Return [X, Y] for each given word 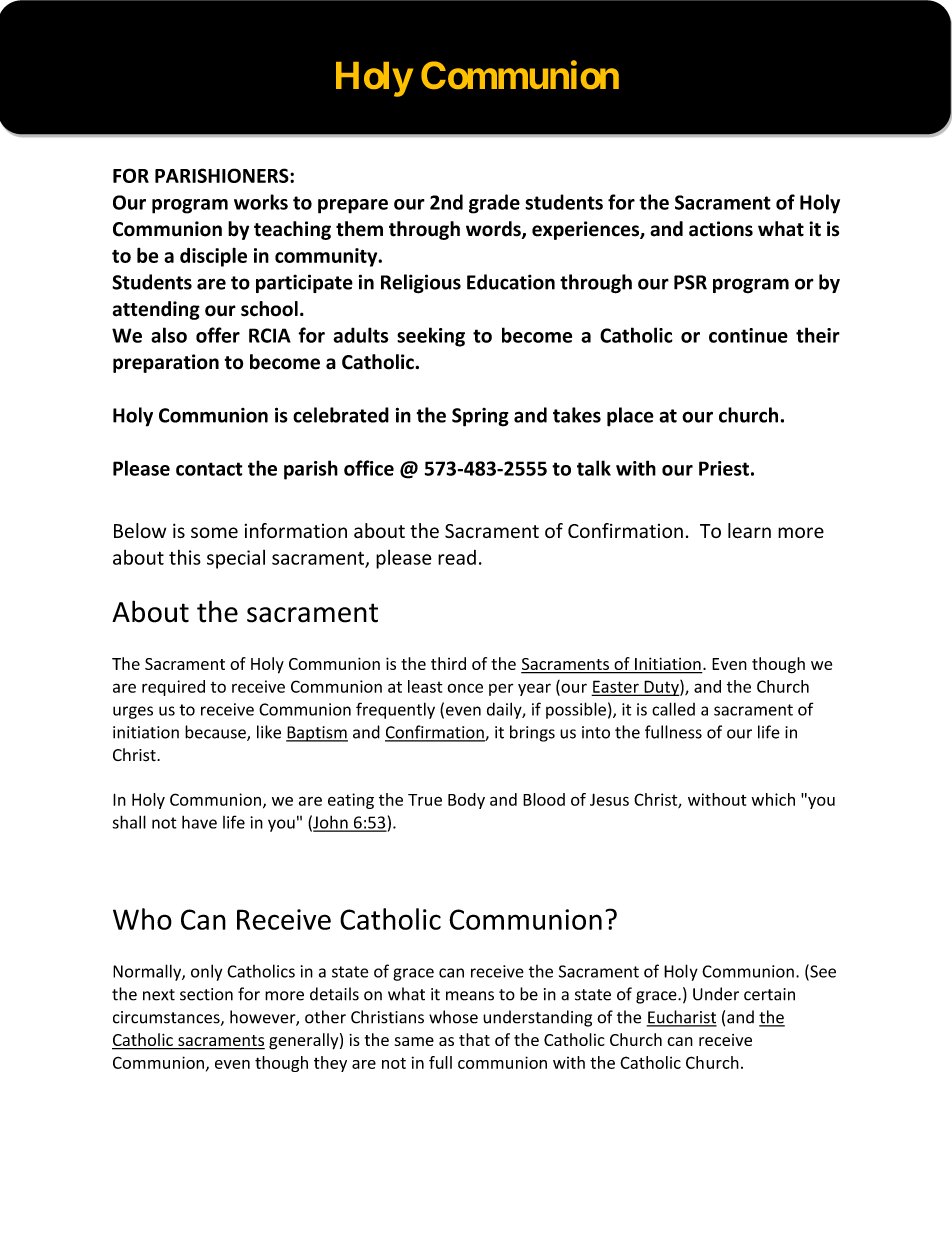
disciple [213, 257]
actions [721, 229]
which [773, 799]
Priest [724, 468]
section [206, 994]
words [494, 230]
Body [466, 801]
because [216, 733]
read [457, 557]
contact [209, 469]
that [474, 1039]
